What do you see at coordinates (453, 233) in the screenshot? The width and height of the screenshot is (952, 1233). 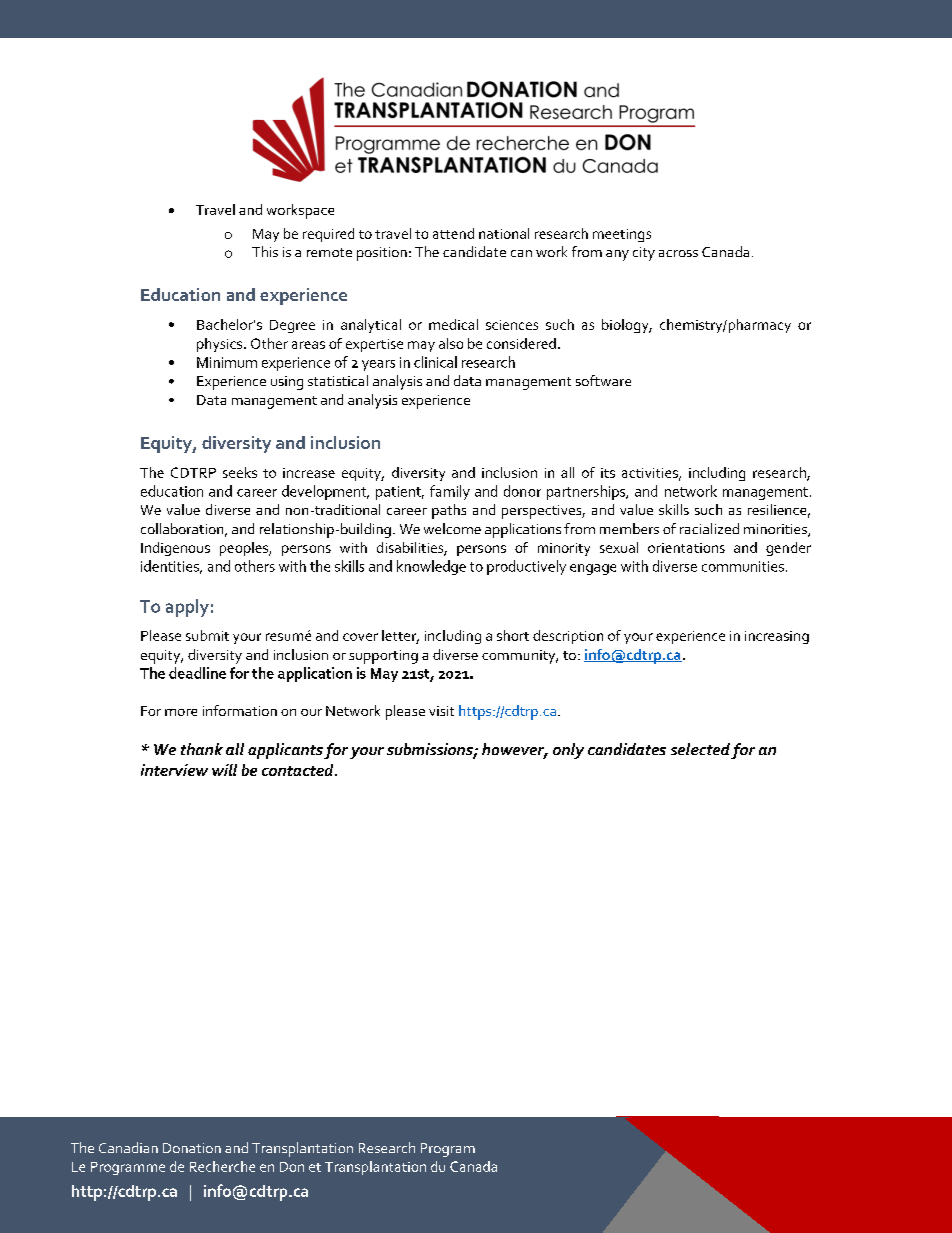 I see `attend` at bounding box center [453, 233].
